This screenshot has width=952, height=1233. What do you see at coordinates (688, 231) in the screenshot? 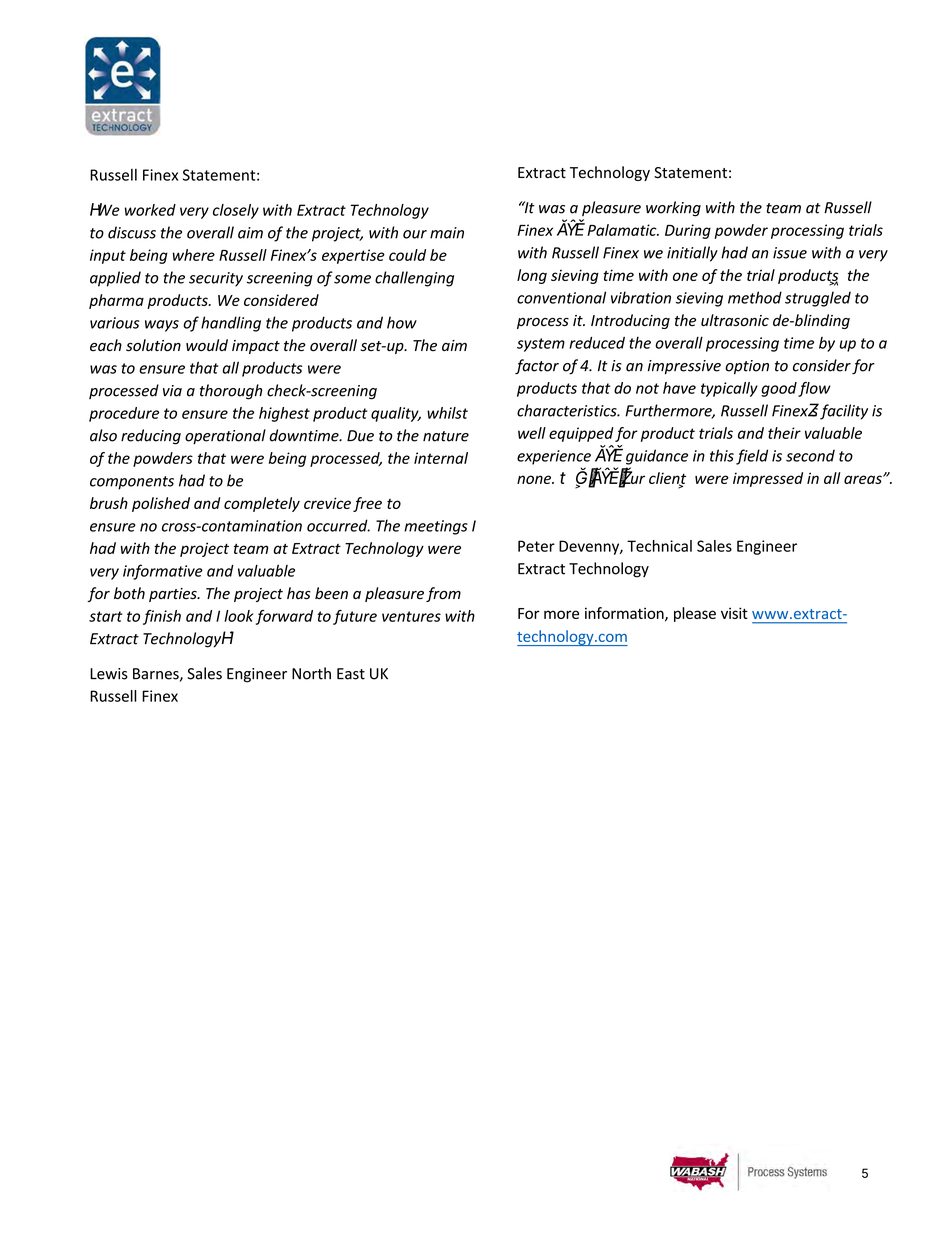
I see `During` at bounding box center [688, 231].
